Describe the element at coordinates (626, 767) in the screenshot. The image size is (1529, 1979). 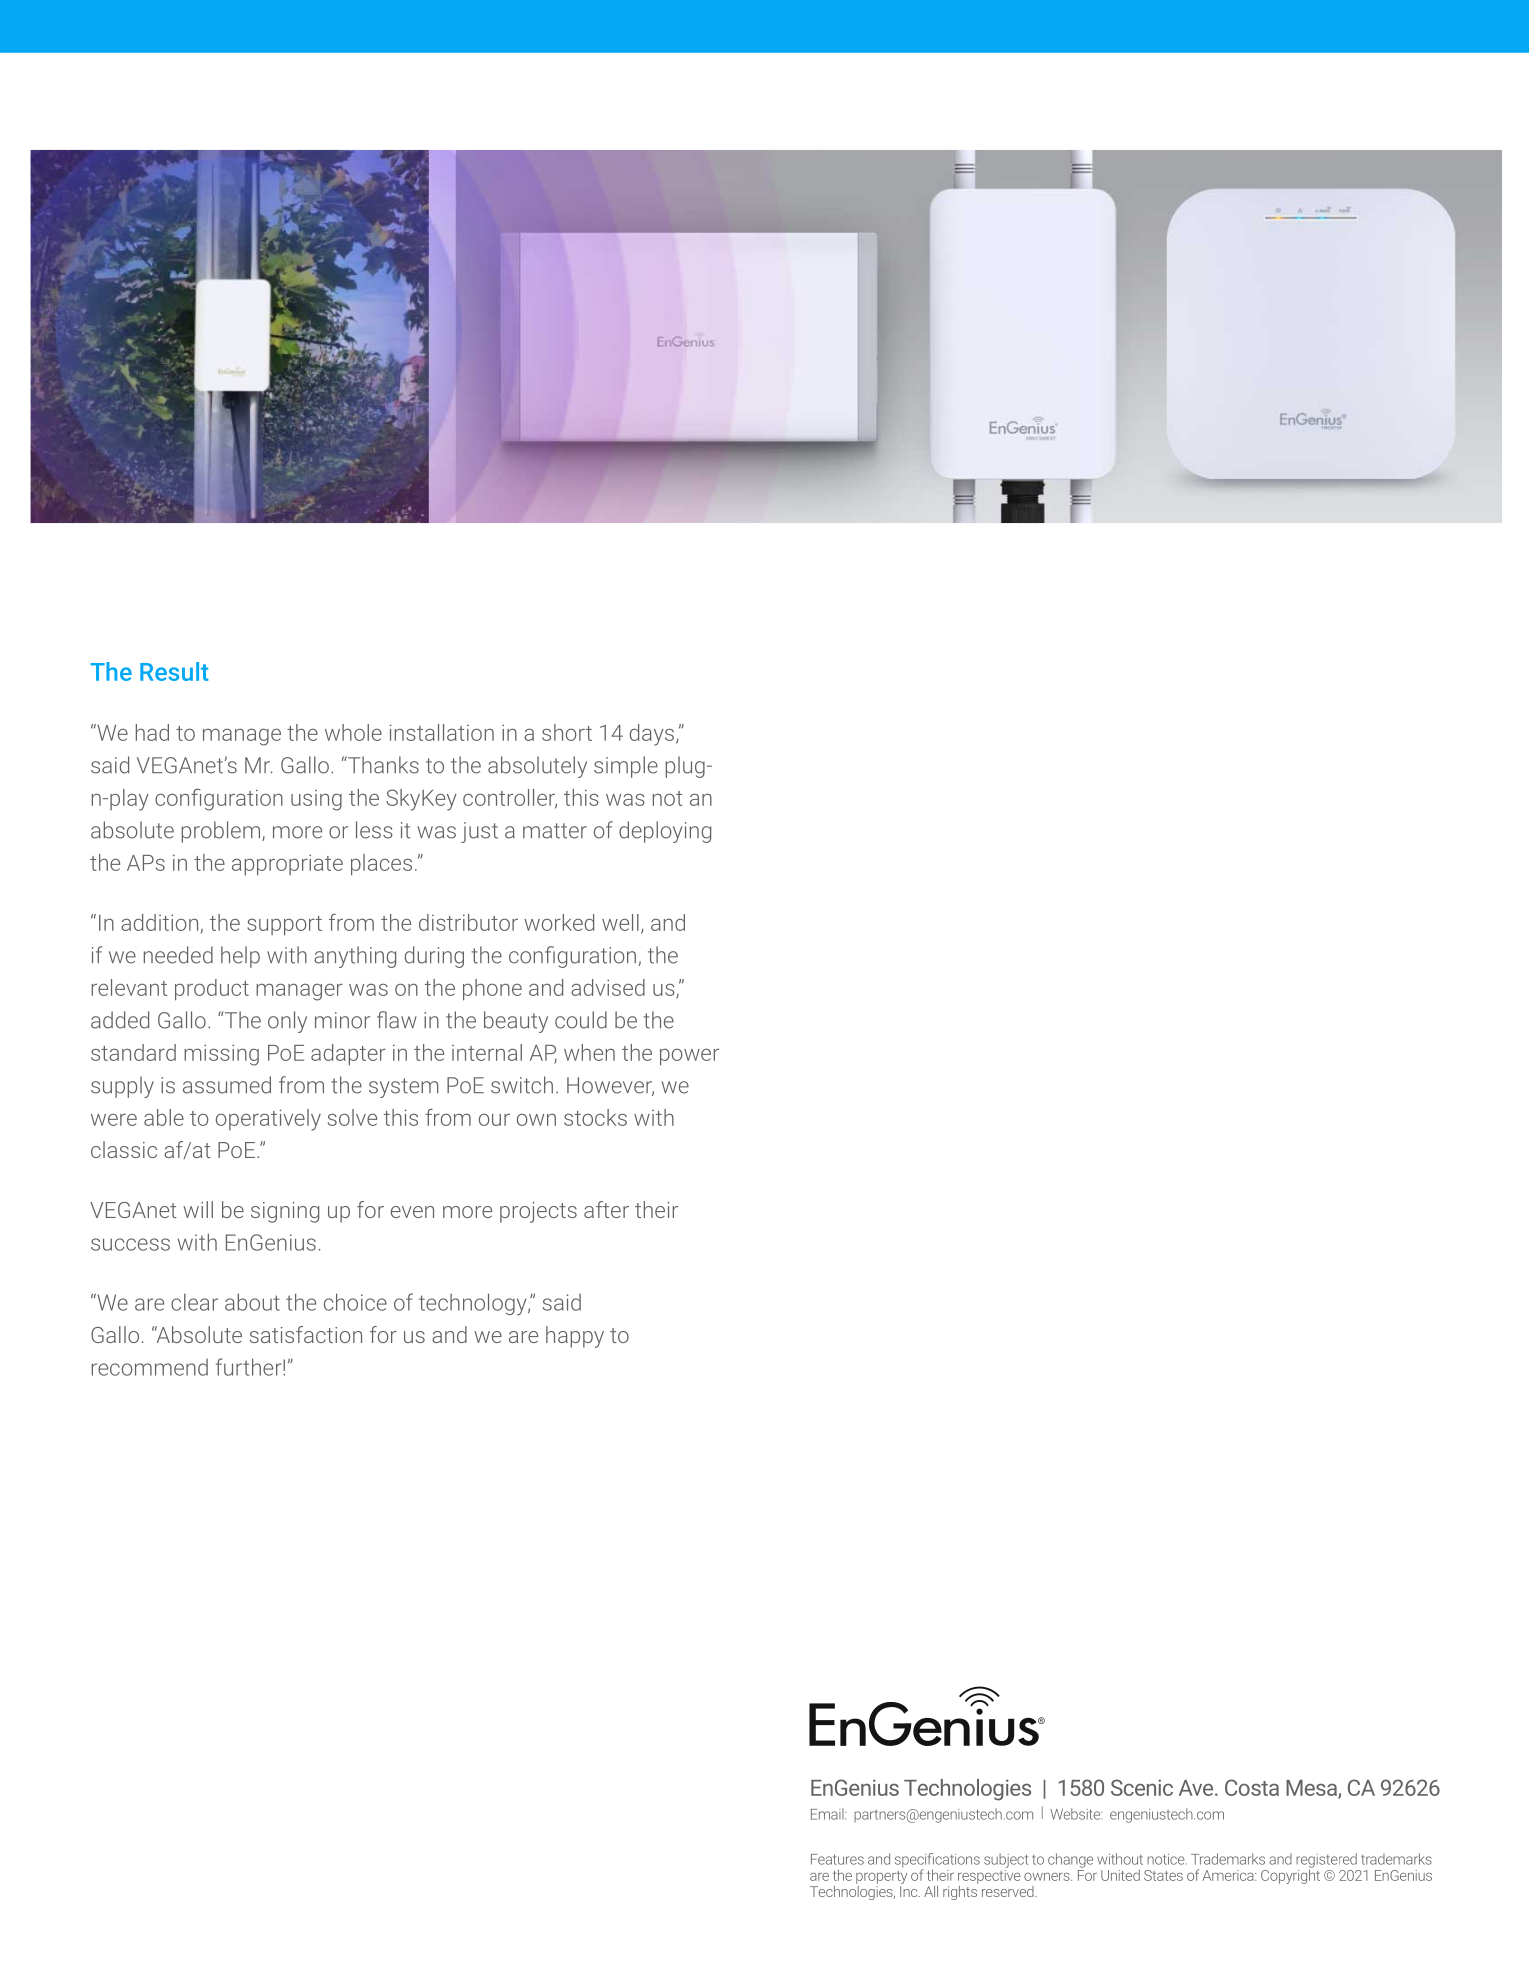
I see `simple` at that location.
